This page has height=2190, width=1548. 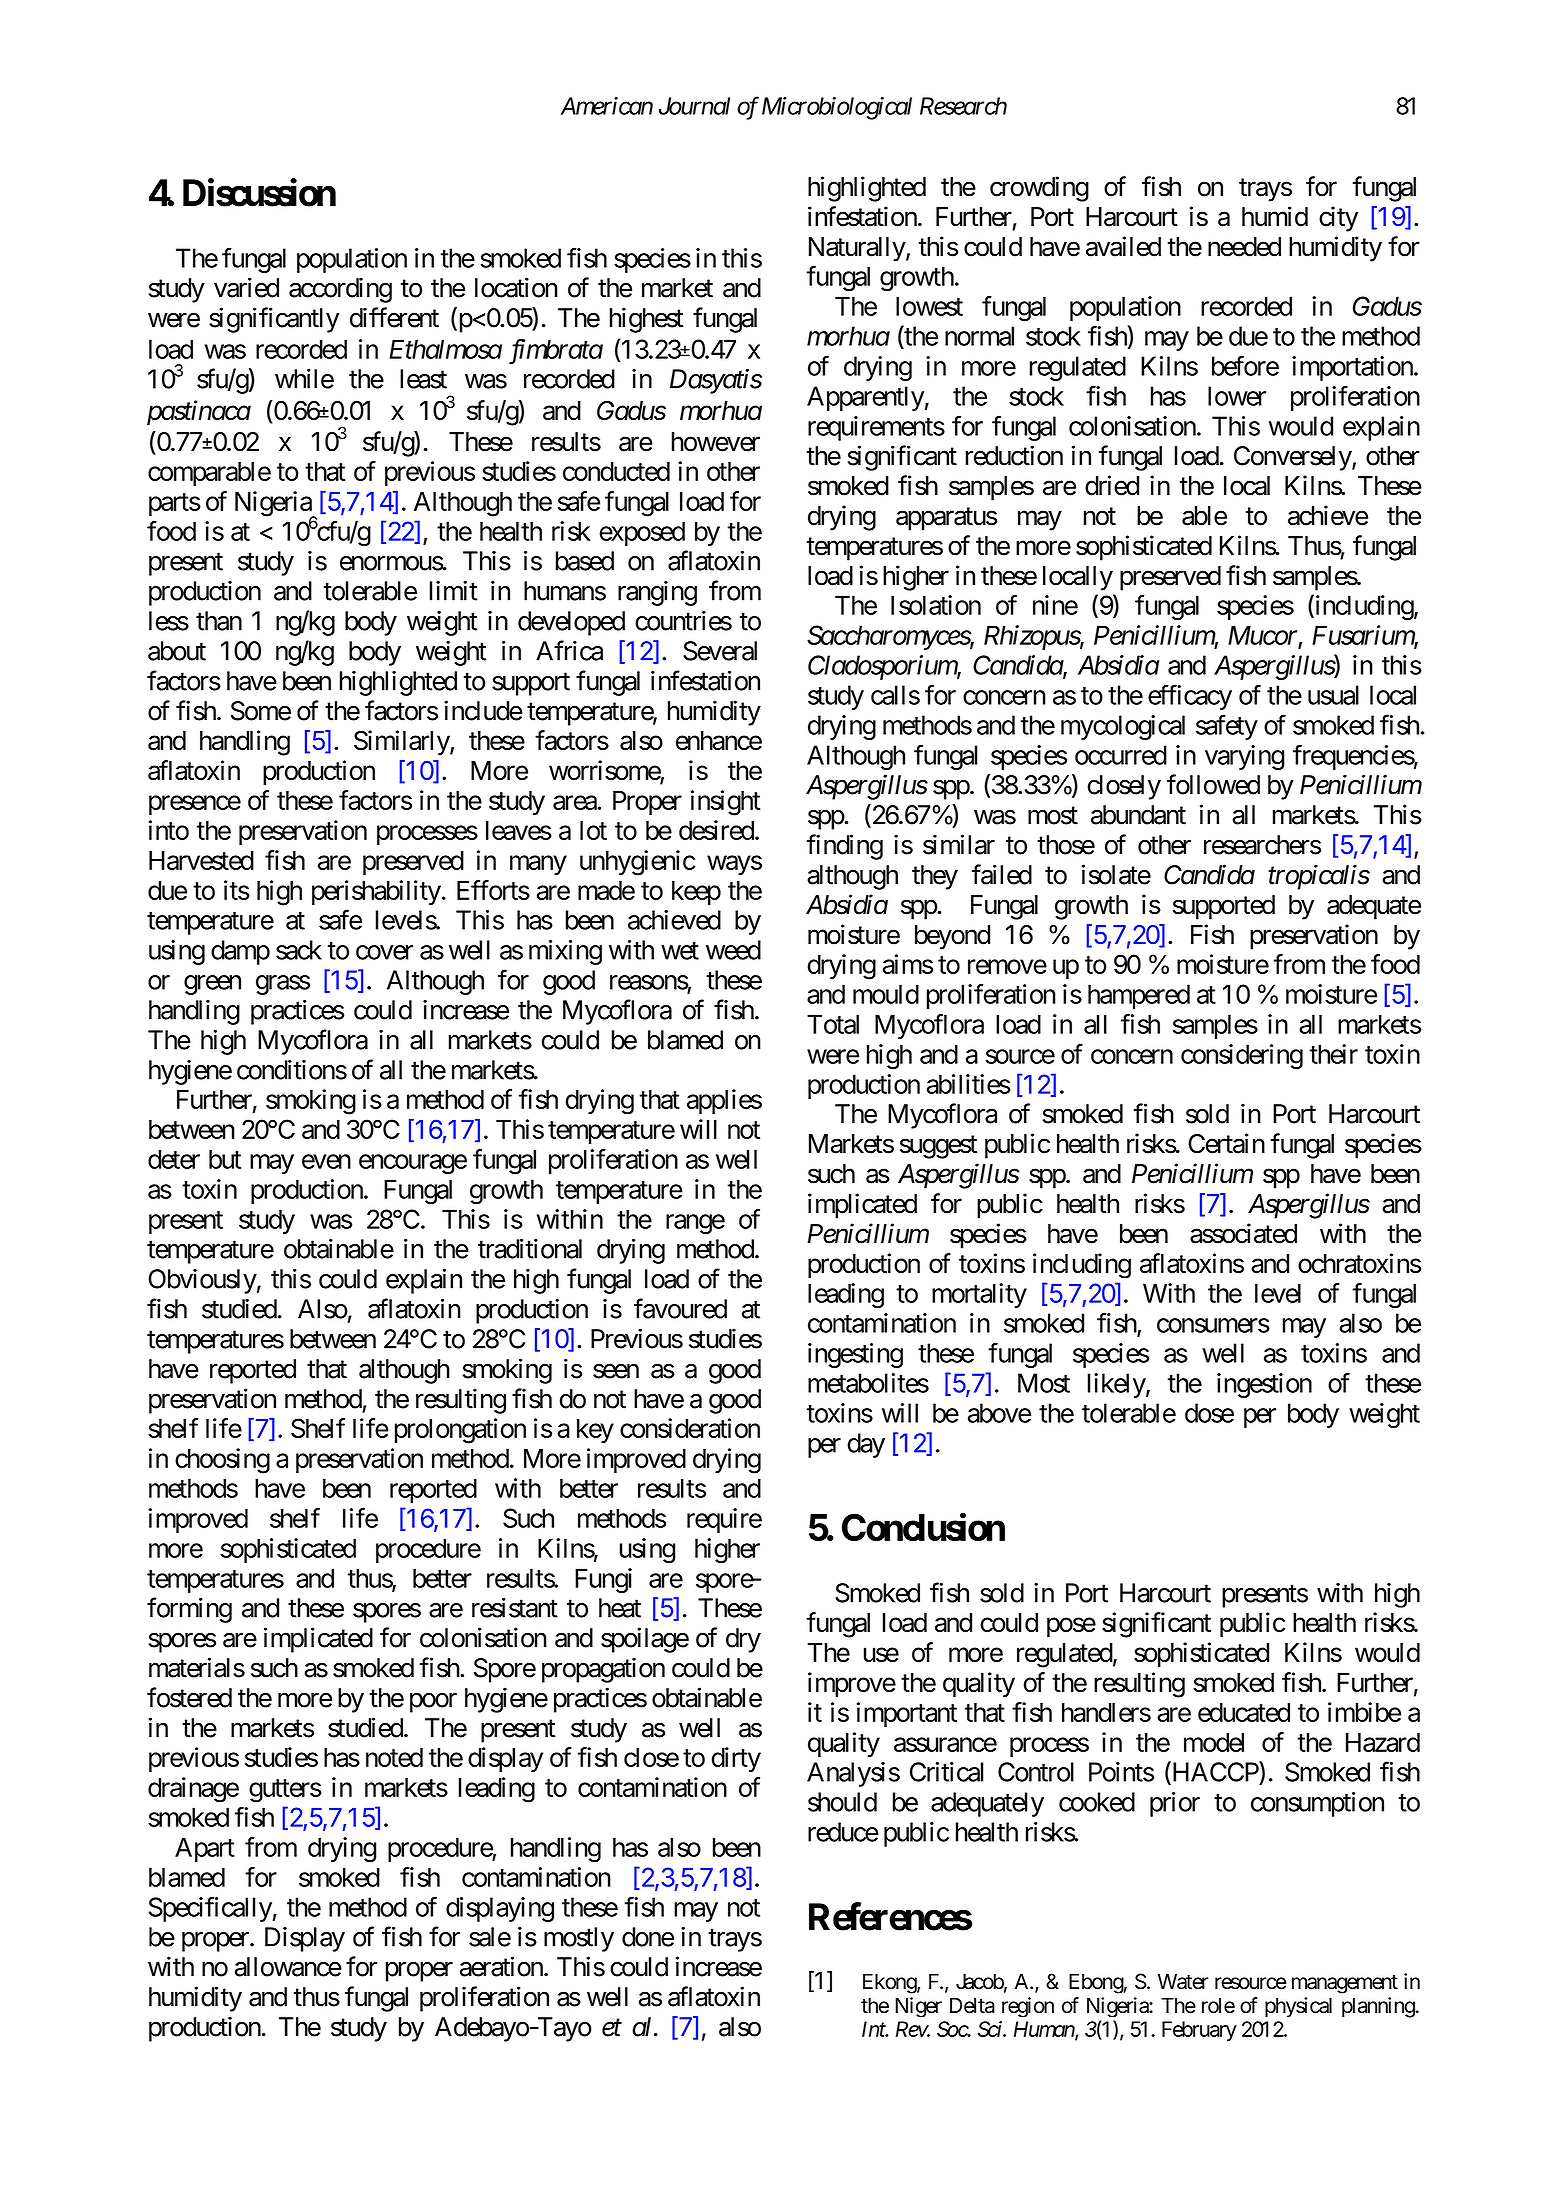 I want to click on prolongation, so click(x=460, y=1431).
